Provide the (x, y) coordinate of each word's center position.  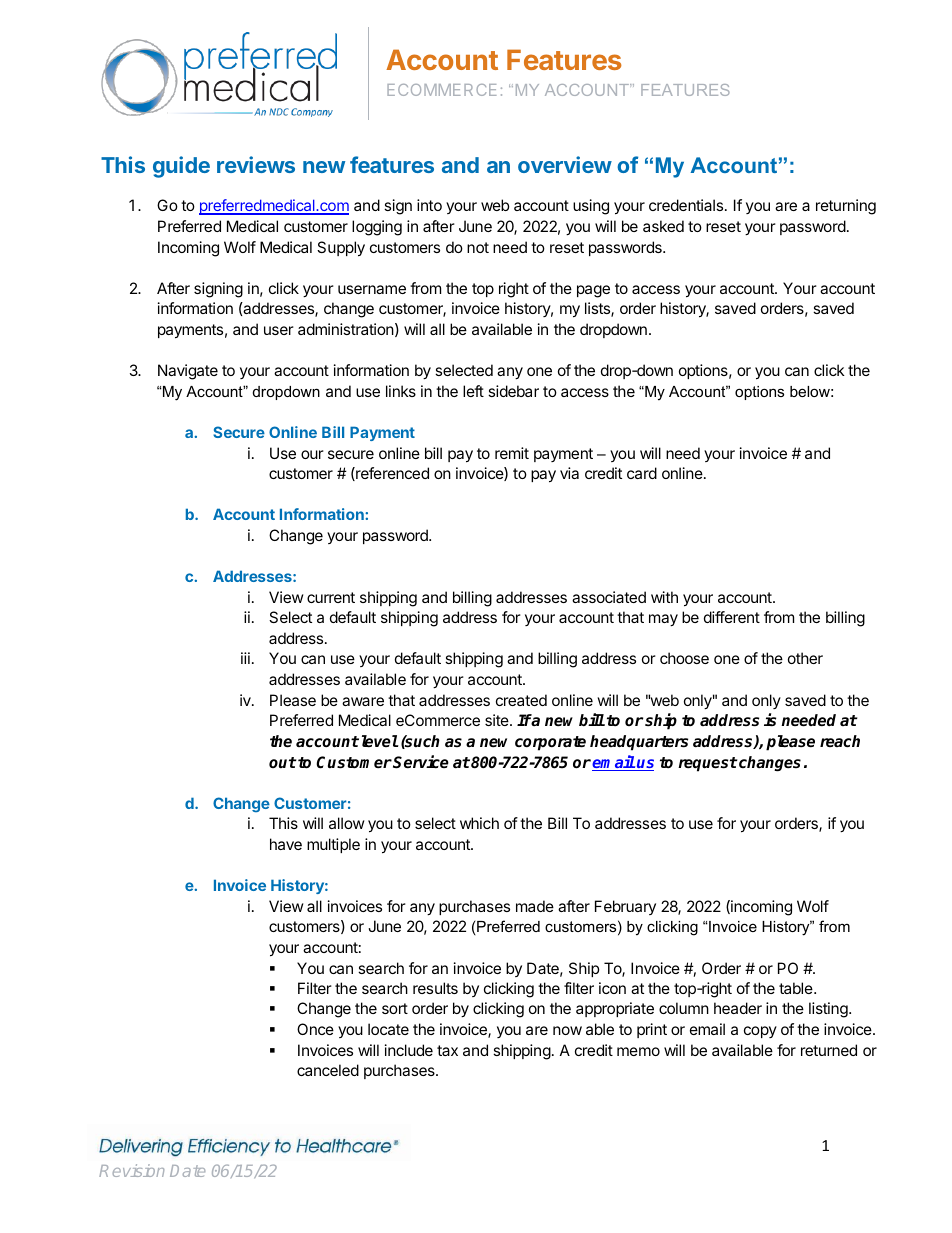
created (521, 700)
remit (512, 453)
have (286, 844)
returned (829, 1050)
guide (181, 167)
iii (245, 658)
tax (447, 1050)
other (805, 658)
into (429, 205)
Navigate (188, 372)
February (625, 907)
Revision (131, 1170)
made (535, 906)
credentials (687, 205)
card (642, 473)
